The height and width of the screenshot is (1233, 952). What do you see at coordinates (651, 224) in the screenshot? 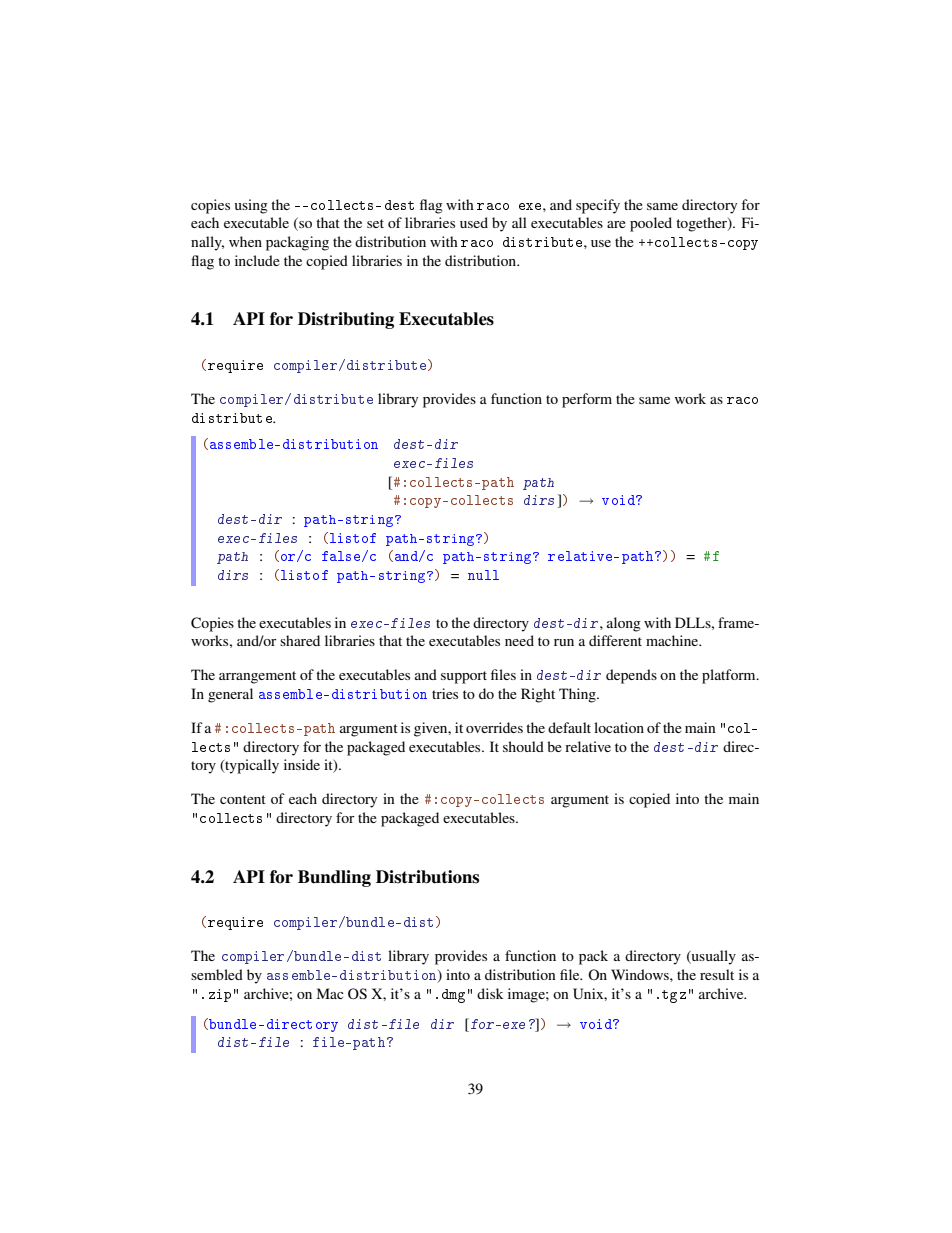
I see `pooled` at bounding box center [651, 224].
